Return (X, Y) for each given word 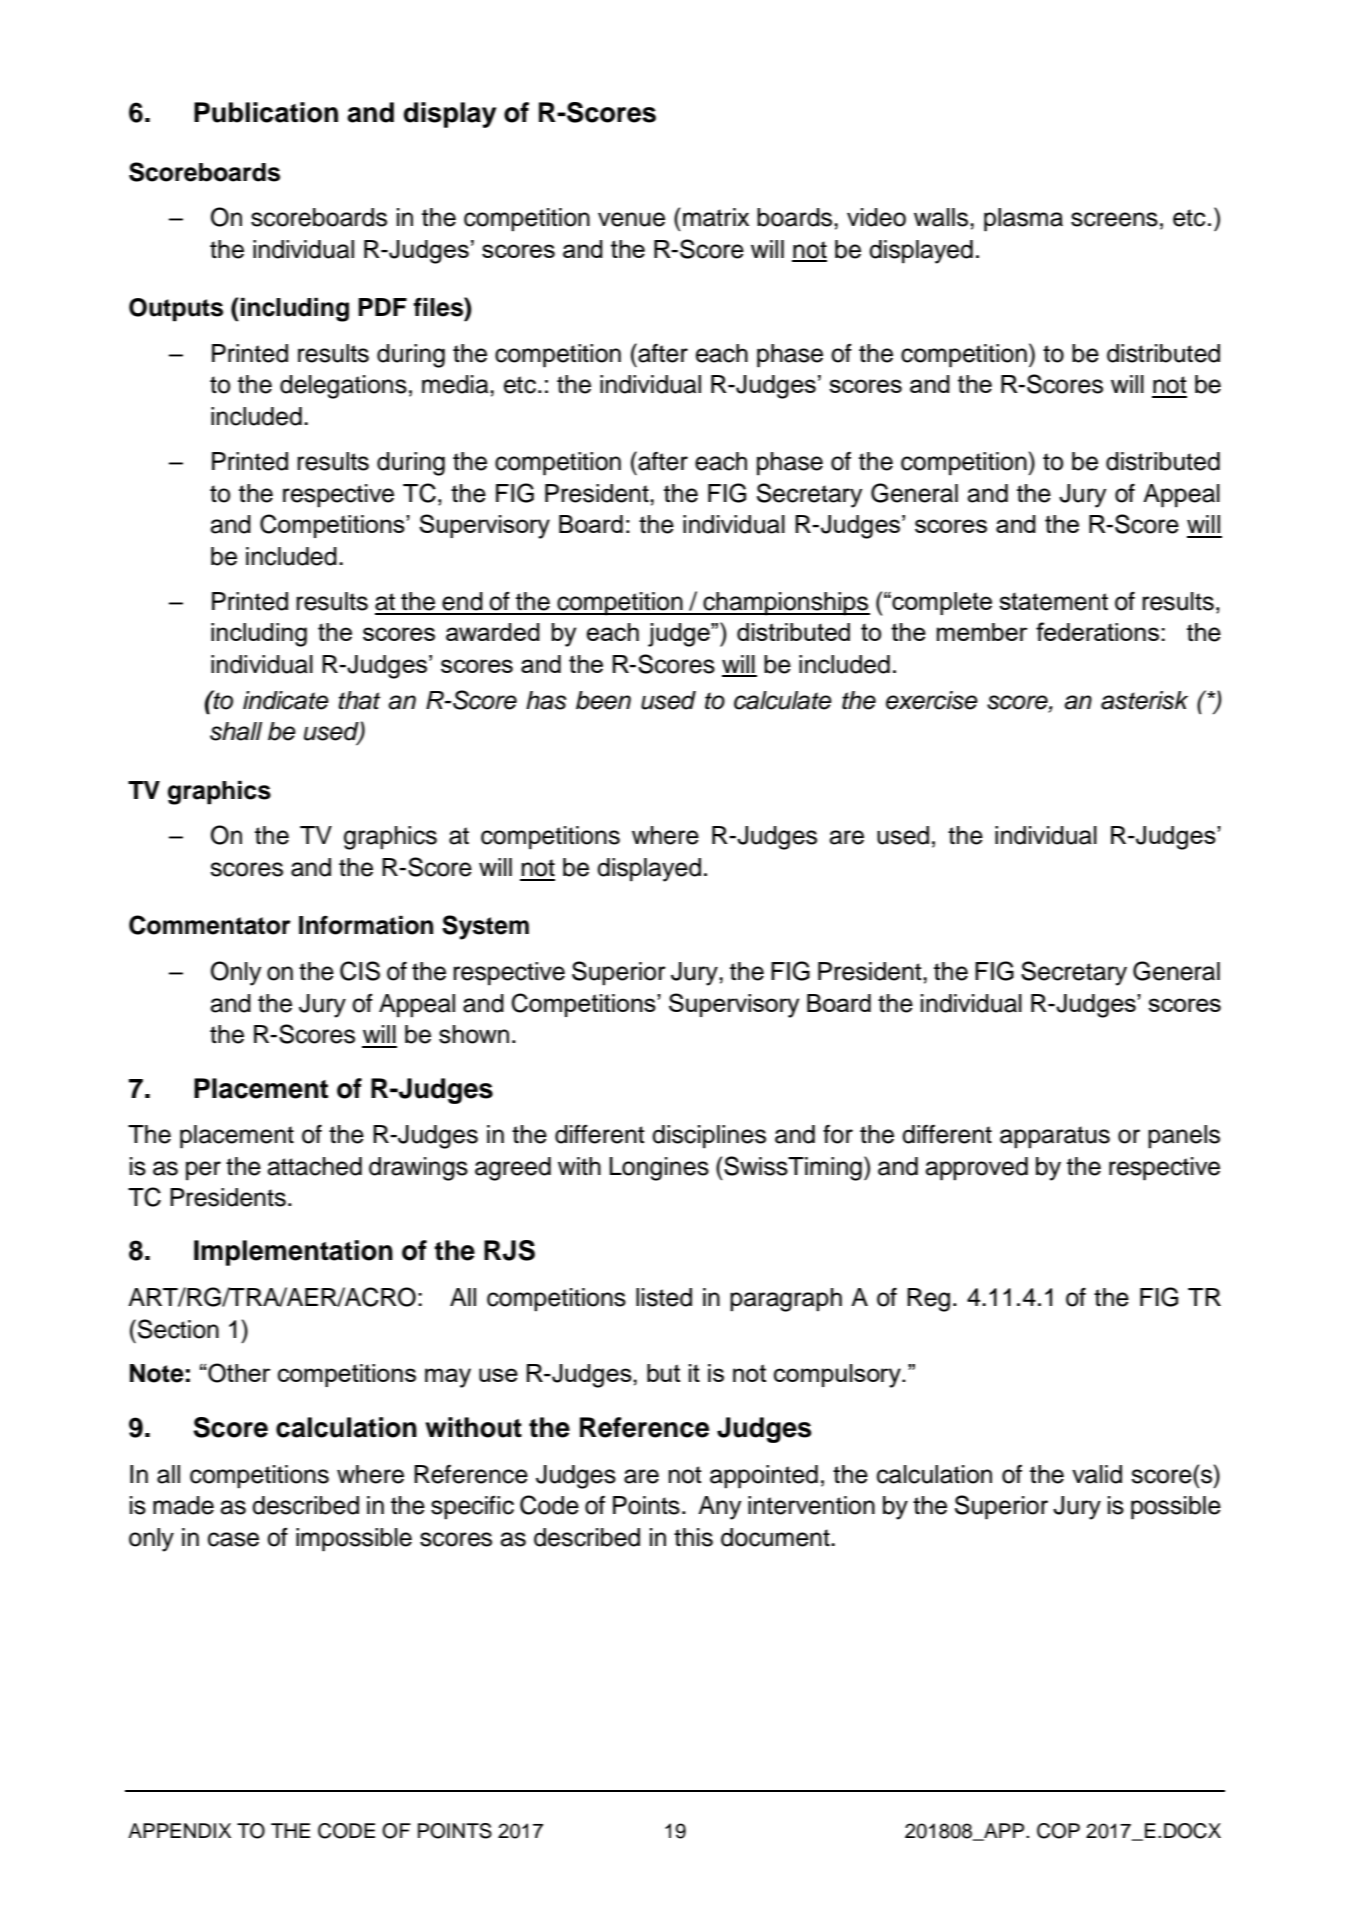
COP (1058, 1831)
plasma (1023, 220)
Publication (266, 112)
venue (631, 219)
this (693, 1537)
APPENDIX (179, 1830)
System (485, 927)
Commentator (210, 925)
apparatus (1055, 1137)
